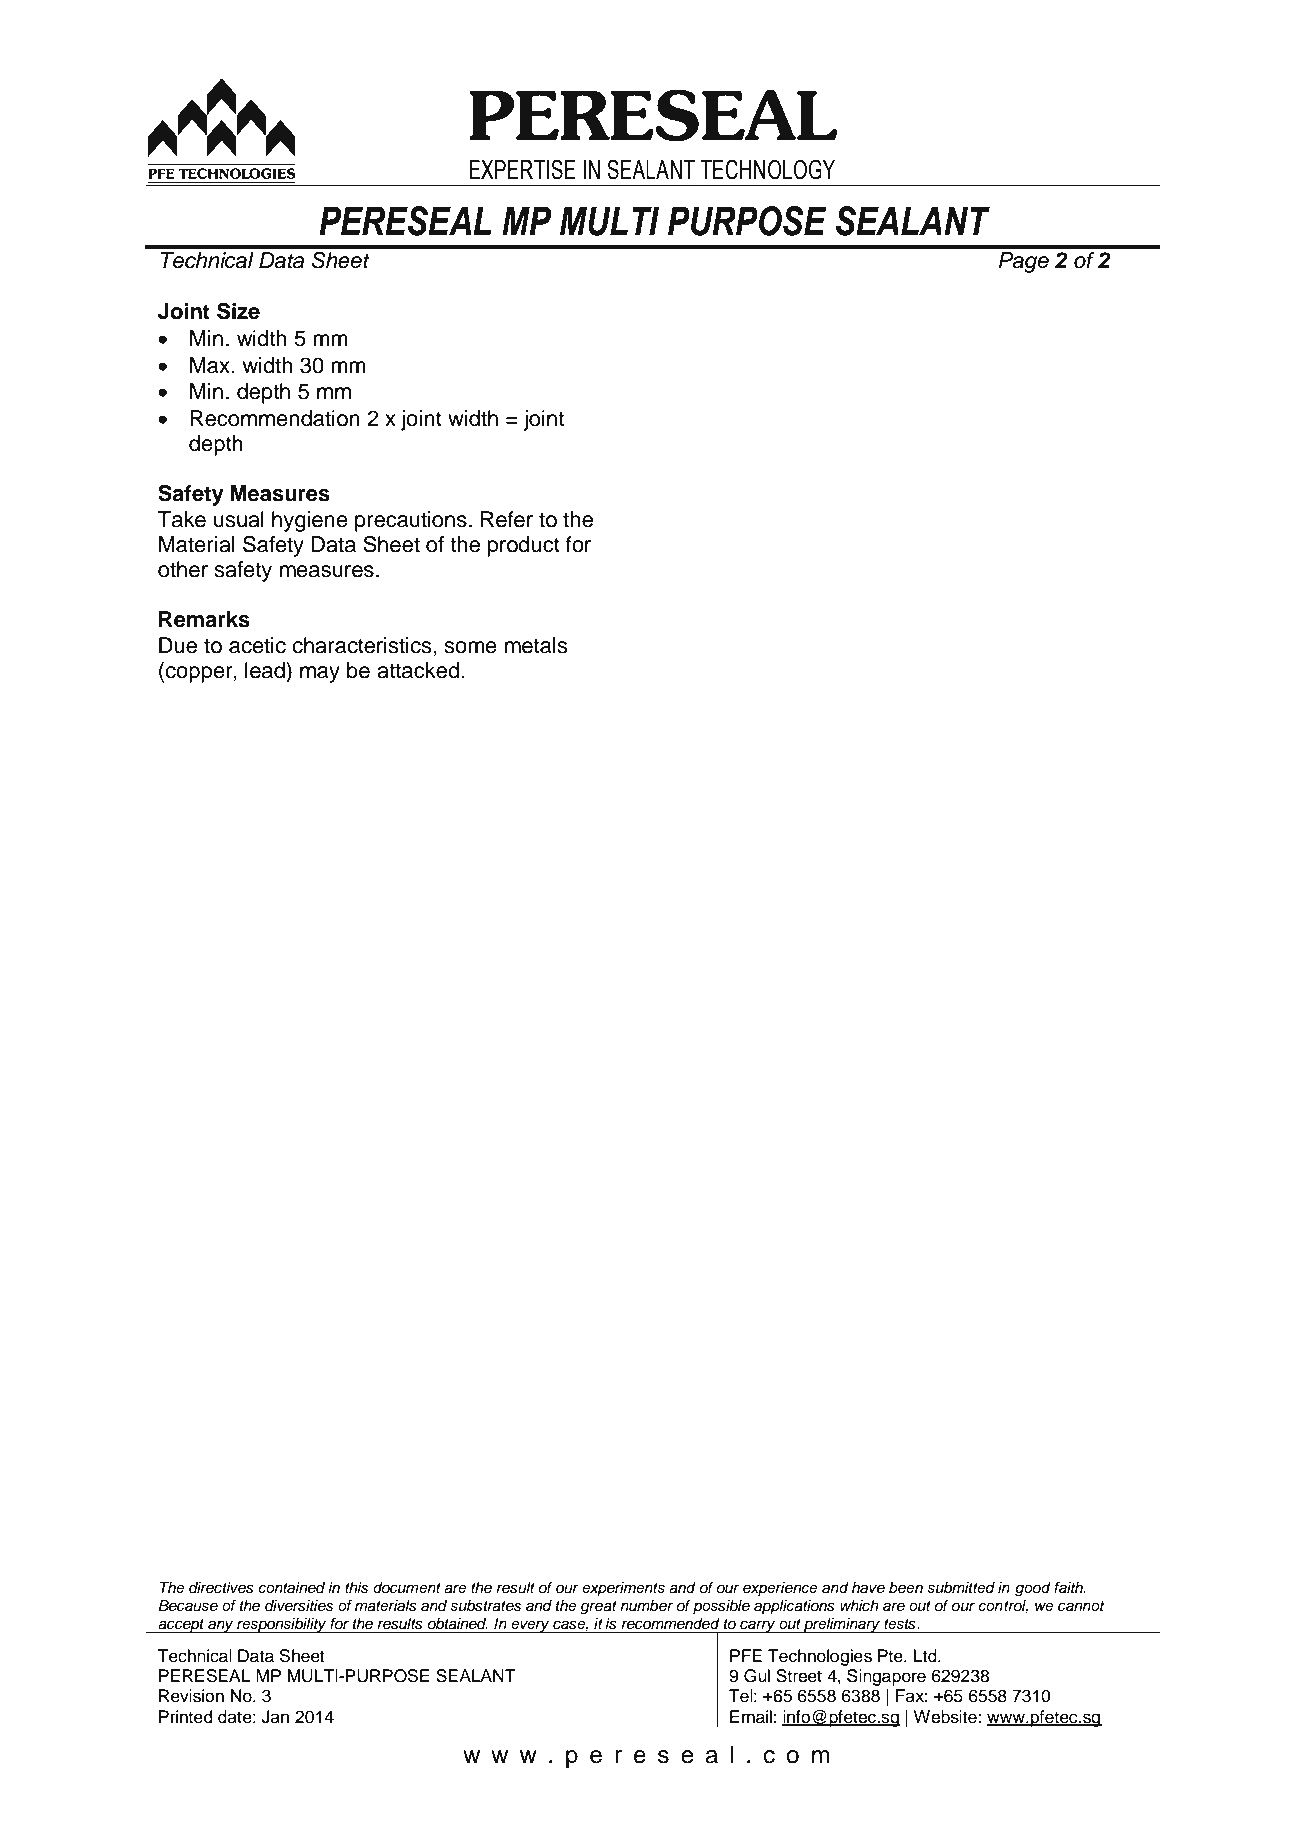  What do you see at coordinates (1024, 262) in the screenshot?
I see `Page` at bounding box center [1024, 262].
